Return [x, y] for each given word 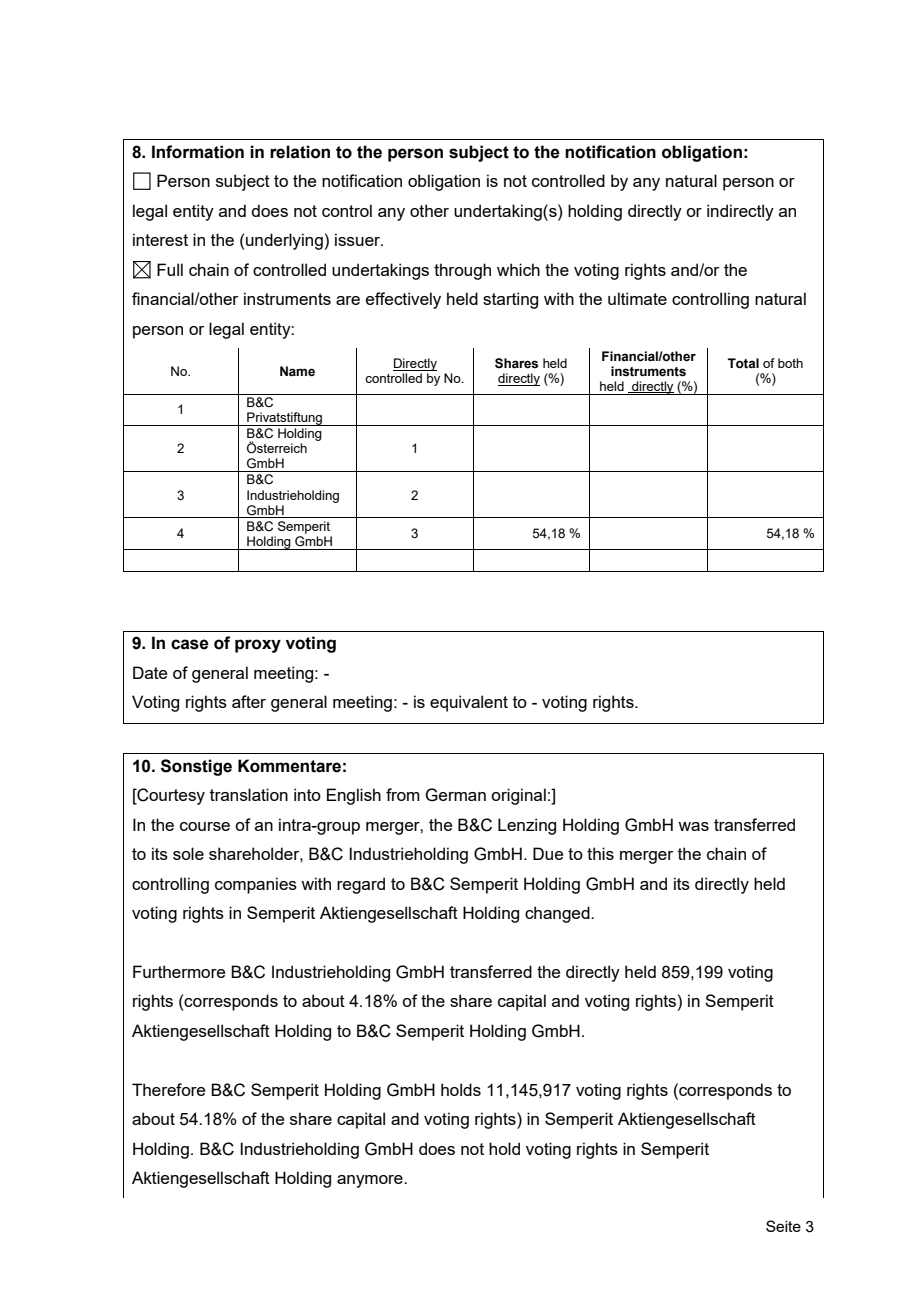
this [600, 853]
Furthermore [179, 971]
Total [743, 363]
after [249, 701]
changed [558, 914]
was [693, 826]
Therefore [168, 1089]
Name [297, 371]
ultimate [637, 298]
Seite [783, 1226]
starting [510, 300]
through [462, 271]
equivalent [469, 703]
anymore [371, 1181]
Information [198, 152]
